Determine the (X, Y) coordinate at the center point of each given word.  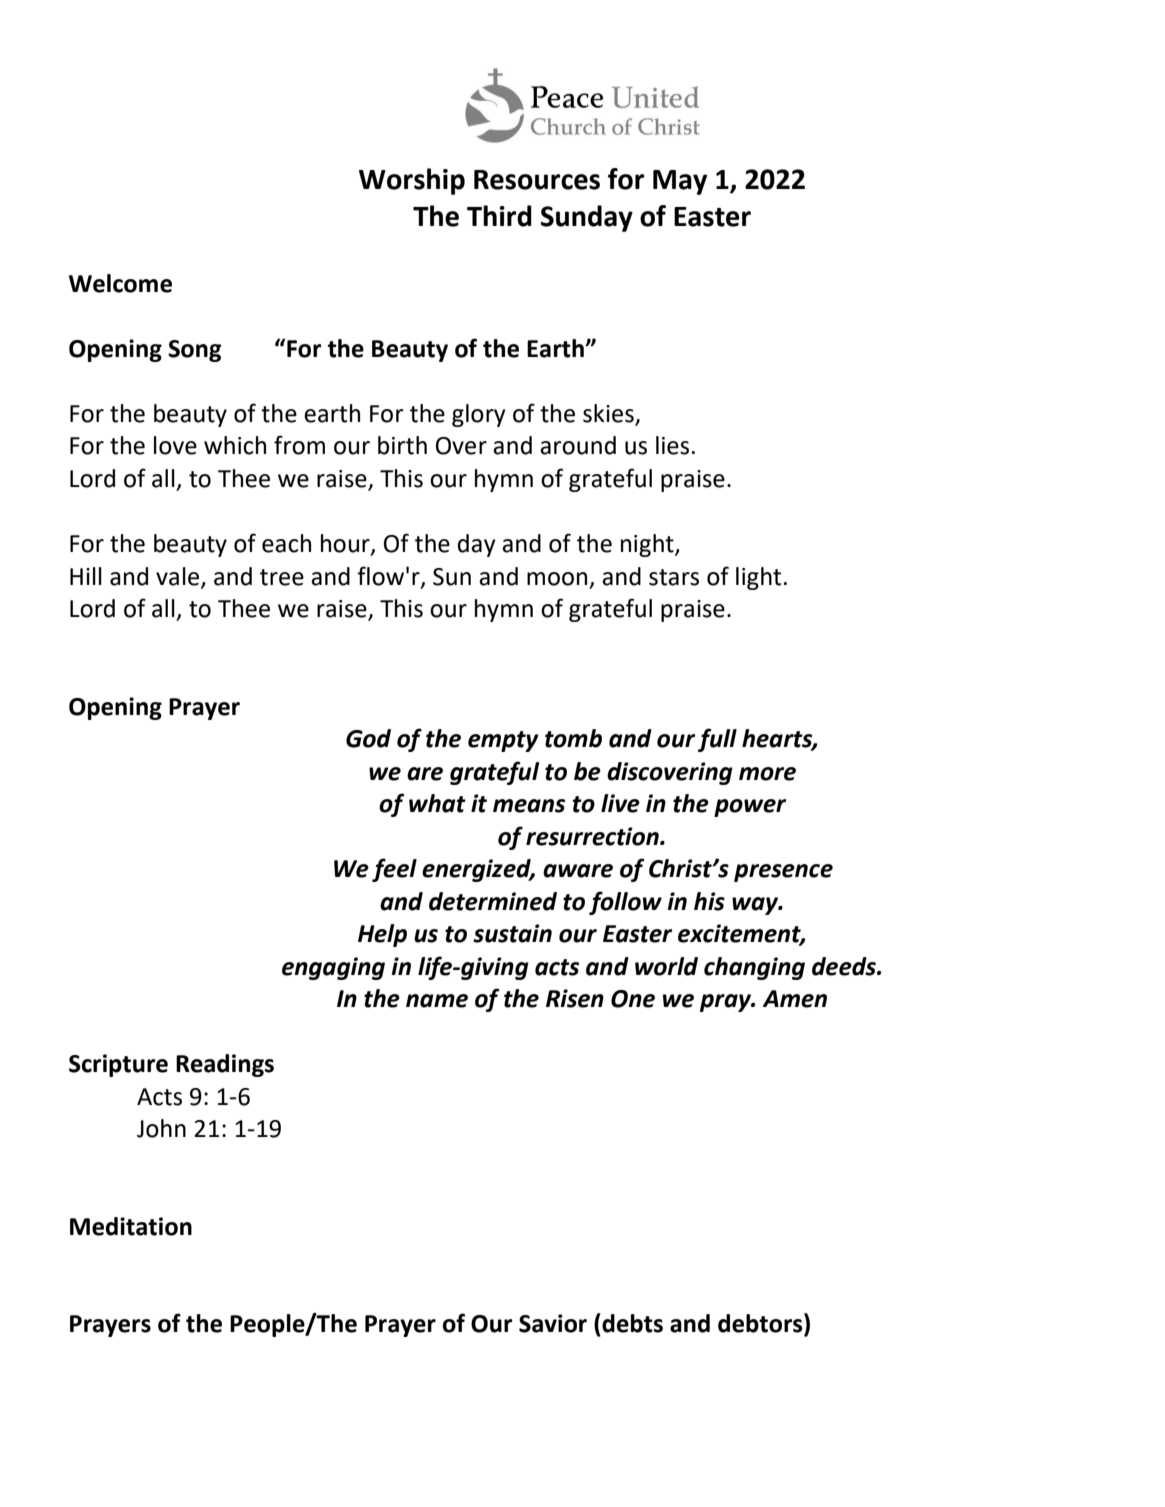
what (437, 803)
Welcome (120, 283)
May (680, 182)
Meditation (131, 1226)
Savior (553, 1323)
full (717, 740)
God (368, 738)
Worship (412, 181)
